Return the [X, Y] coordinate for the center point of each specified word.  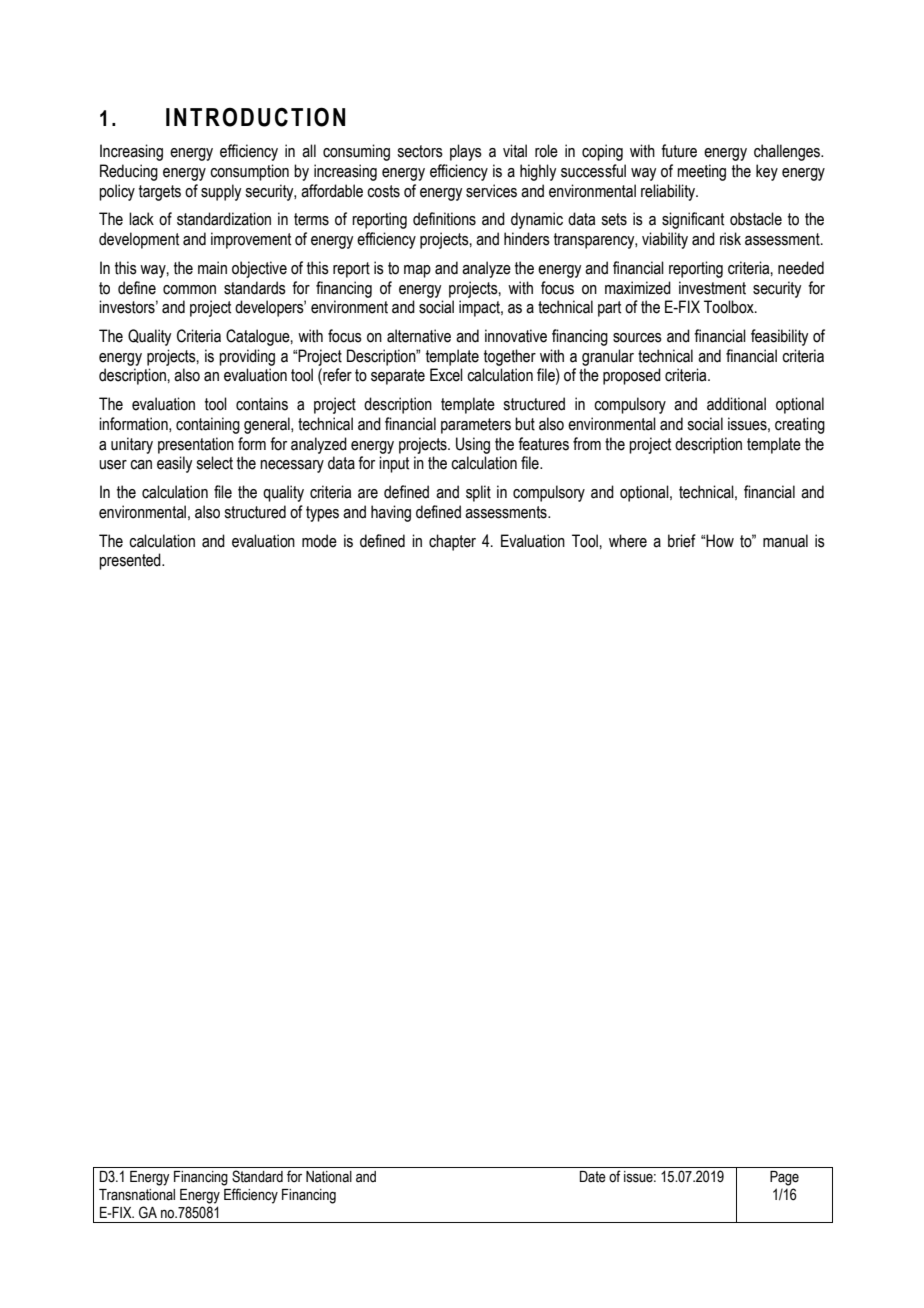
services [491, 191]
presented [131, 561]
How [720, 541]
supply [221, 192]
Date [593, 1177]
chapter [452, 542]
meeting [701, 172]
